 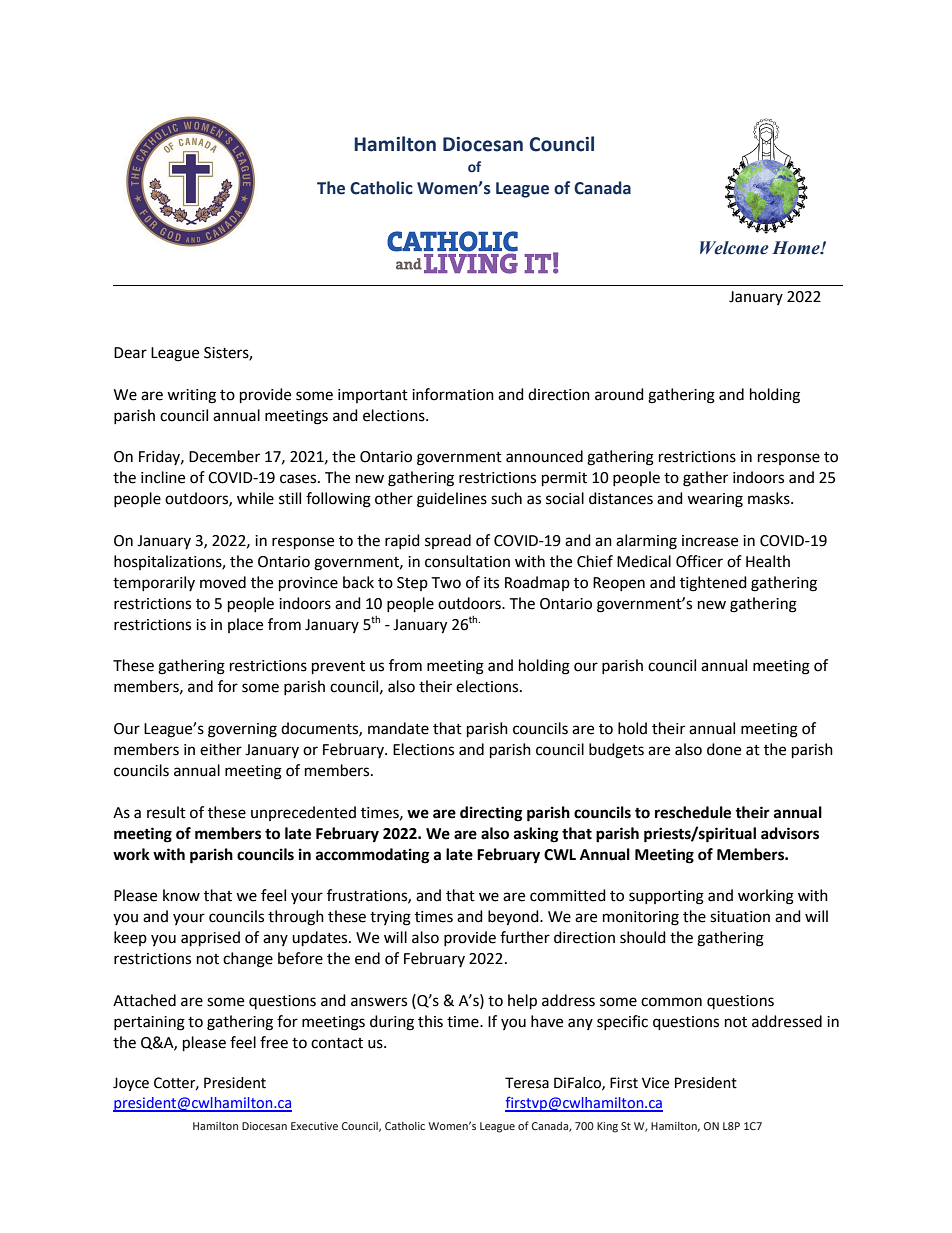 What do you see at coordinates (453, 394) in the page?
I see `information` at bounding box center [453, 394].
